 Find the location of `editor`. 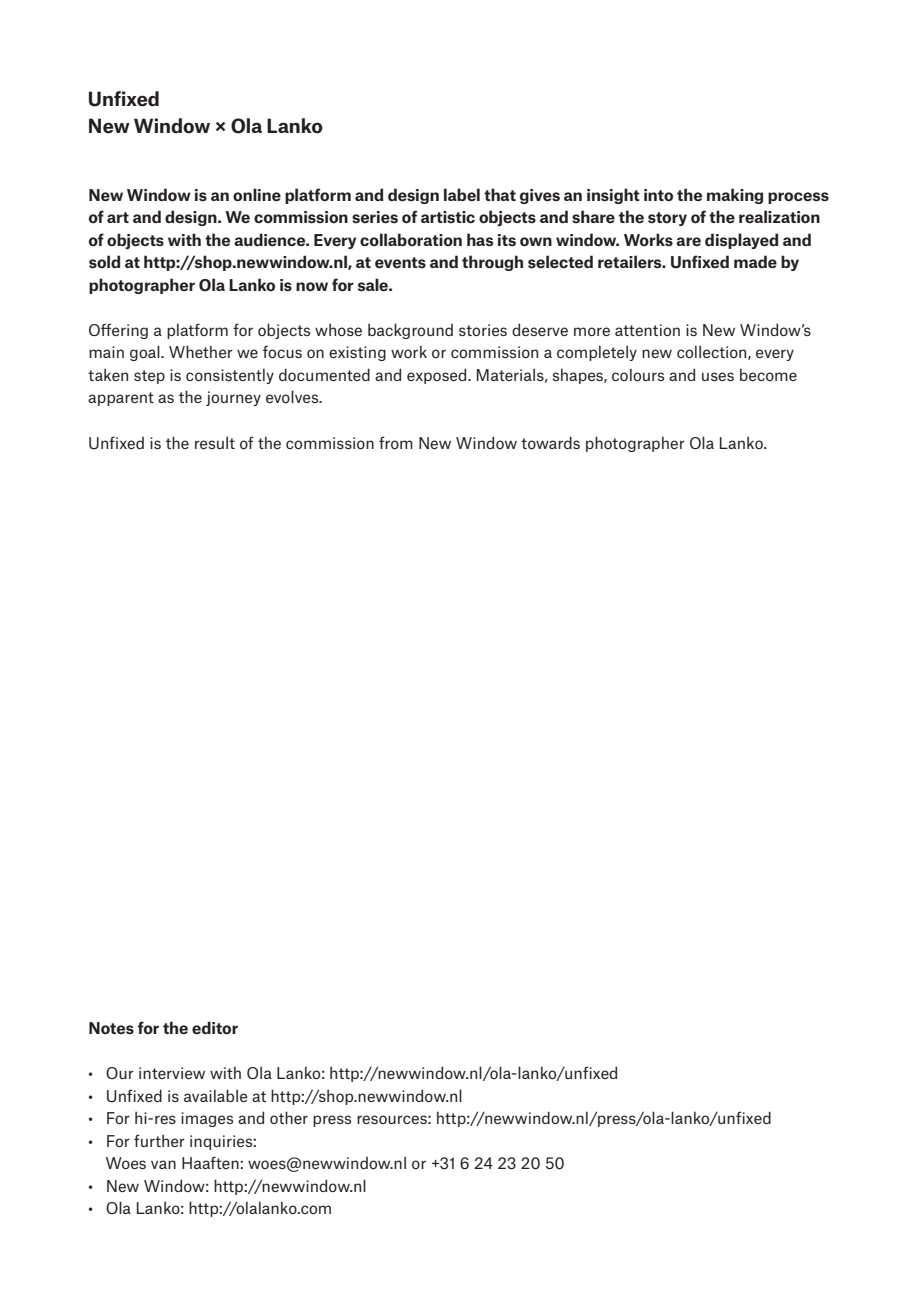

editor is located at coordinates (215, 1027).
